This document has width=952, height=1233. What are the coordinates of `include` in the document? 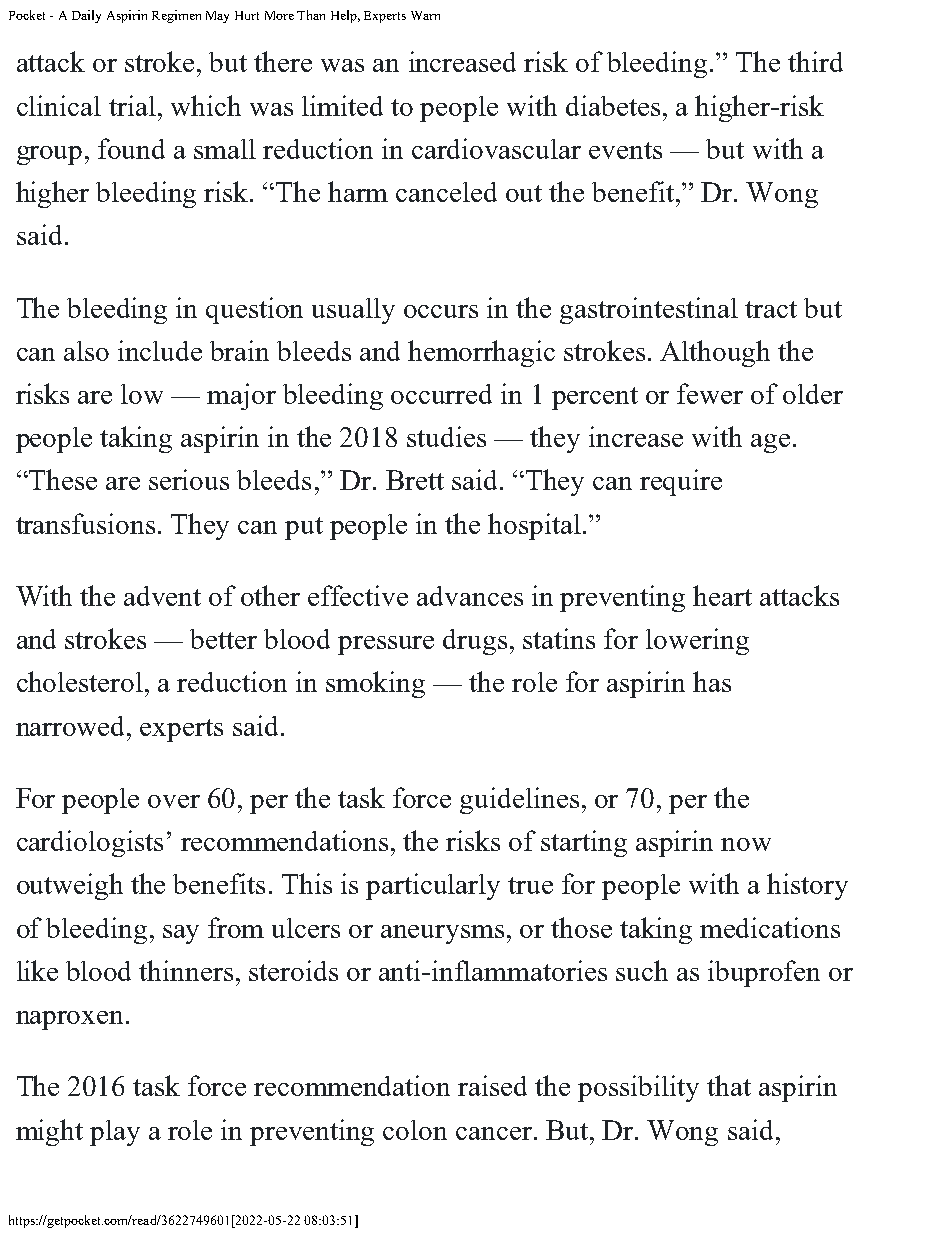 It's located at (160, 350).
